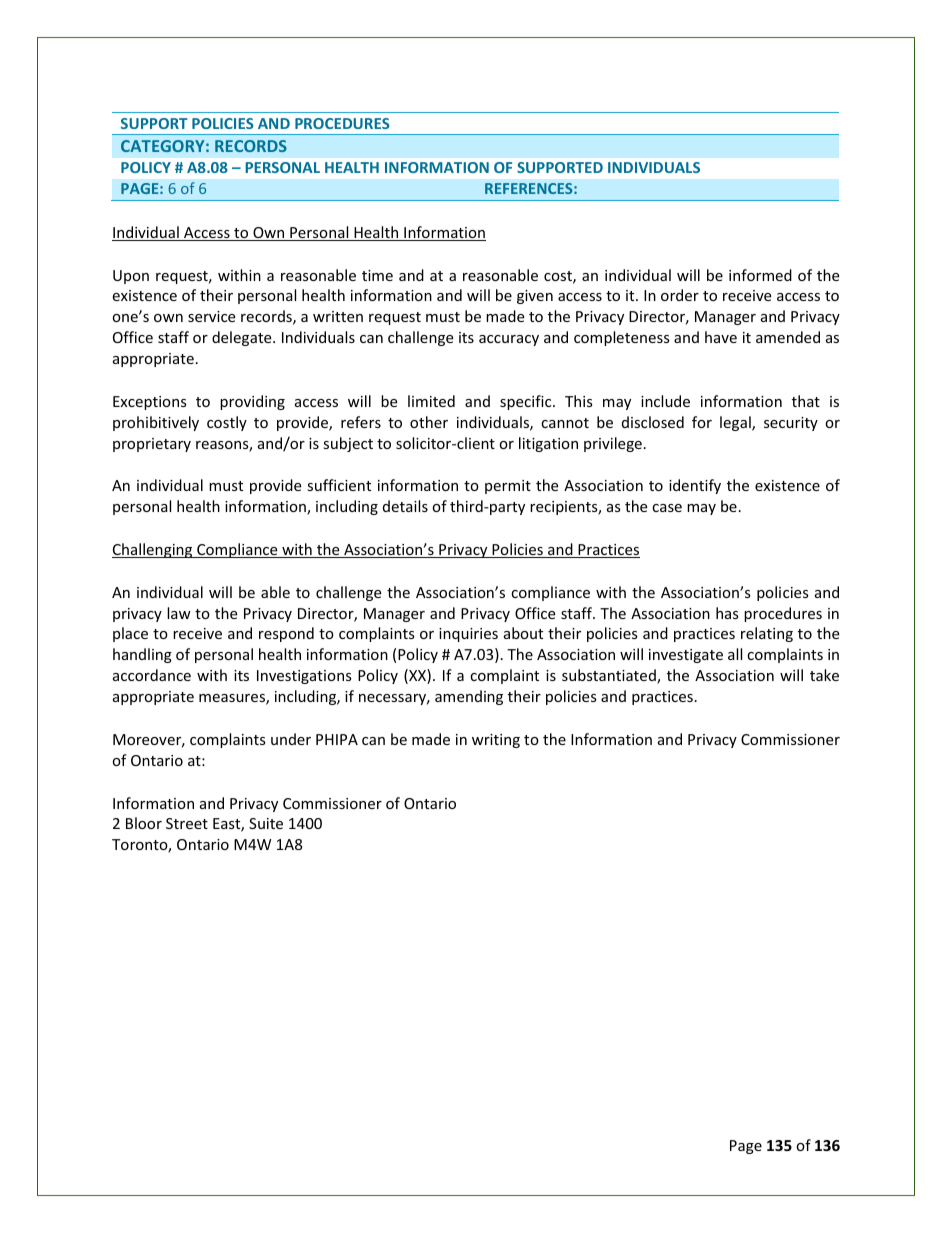 The height and width of the page is (1233, 952). I want to click on Challenging, so click(153, 550).
